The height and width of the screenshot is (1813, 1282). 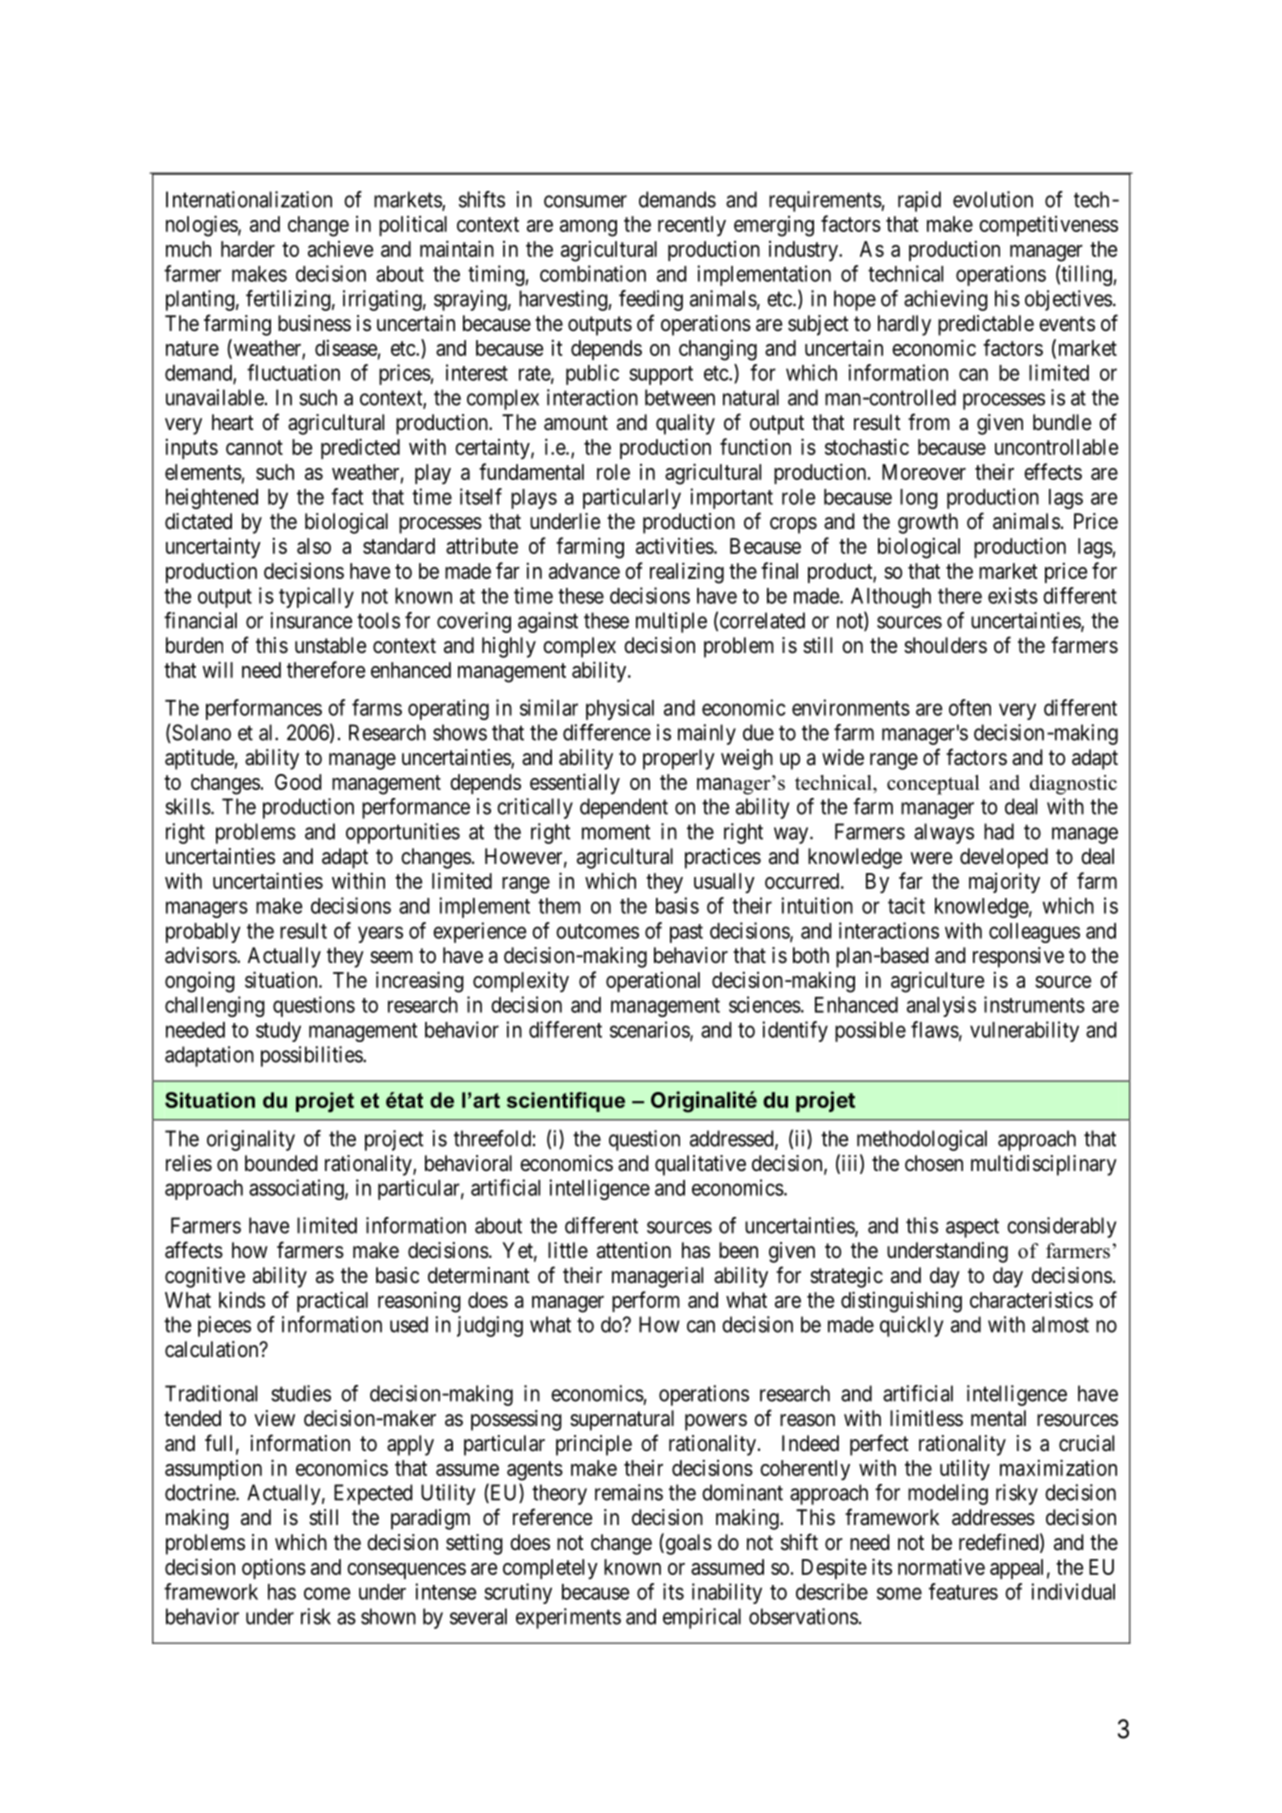 I want to click on options, so click(x=274, y=1568).
